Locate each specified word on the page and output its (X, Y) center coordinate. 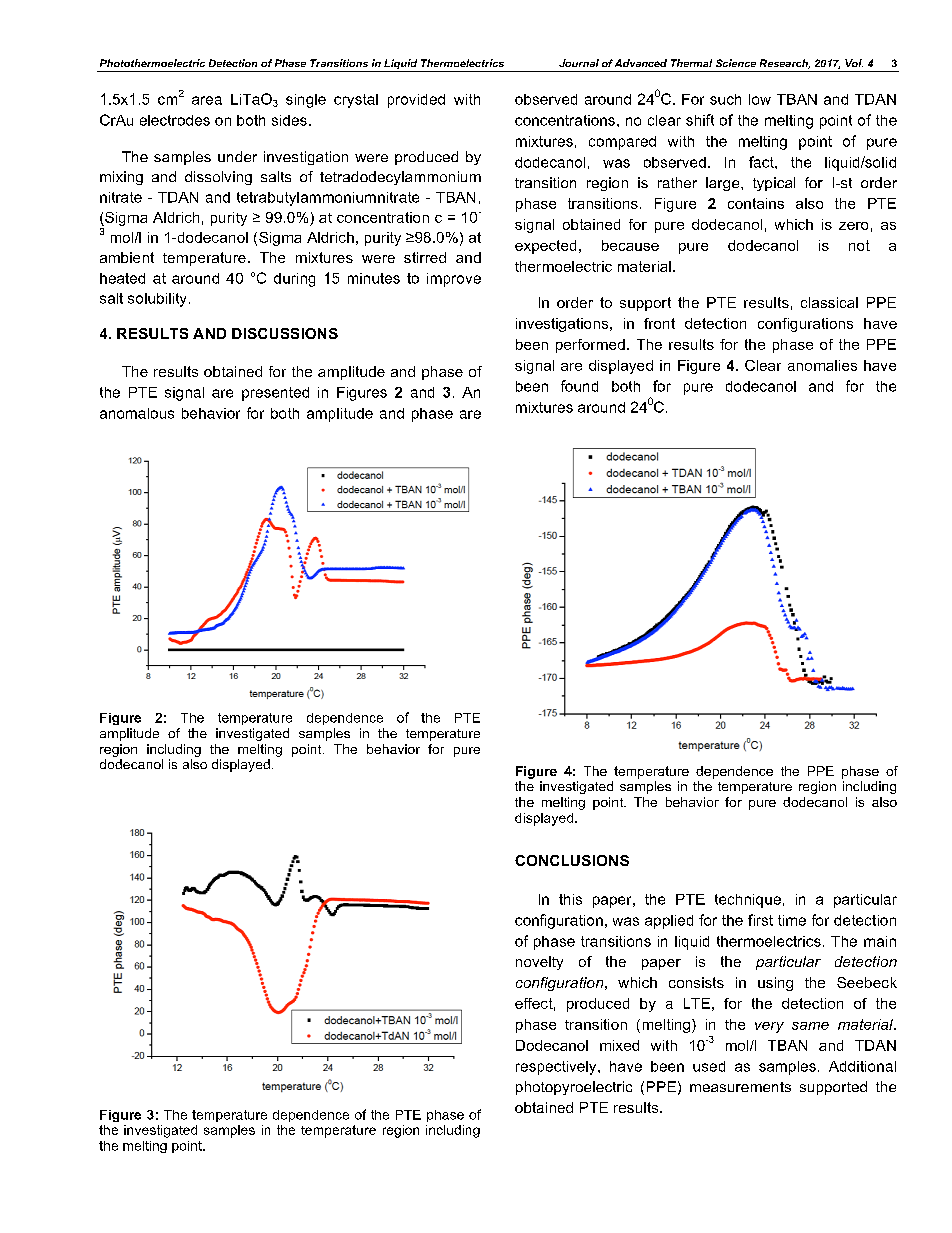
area (207, 100)
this (570, 899)
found (579, 386)
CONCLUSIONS (572, 860)
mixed (619, 1045)
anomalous (137, 413)
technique (748, 901)
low (760, 99)
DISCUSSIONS (285, 333)
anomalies (822, 365)
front (659, 323)
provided (416, 101)
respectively (557, 1068)
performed (590, 346)
